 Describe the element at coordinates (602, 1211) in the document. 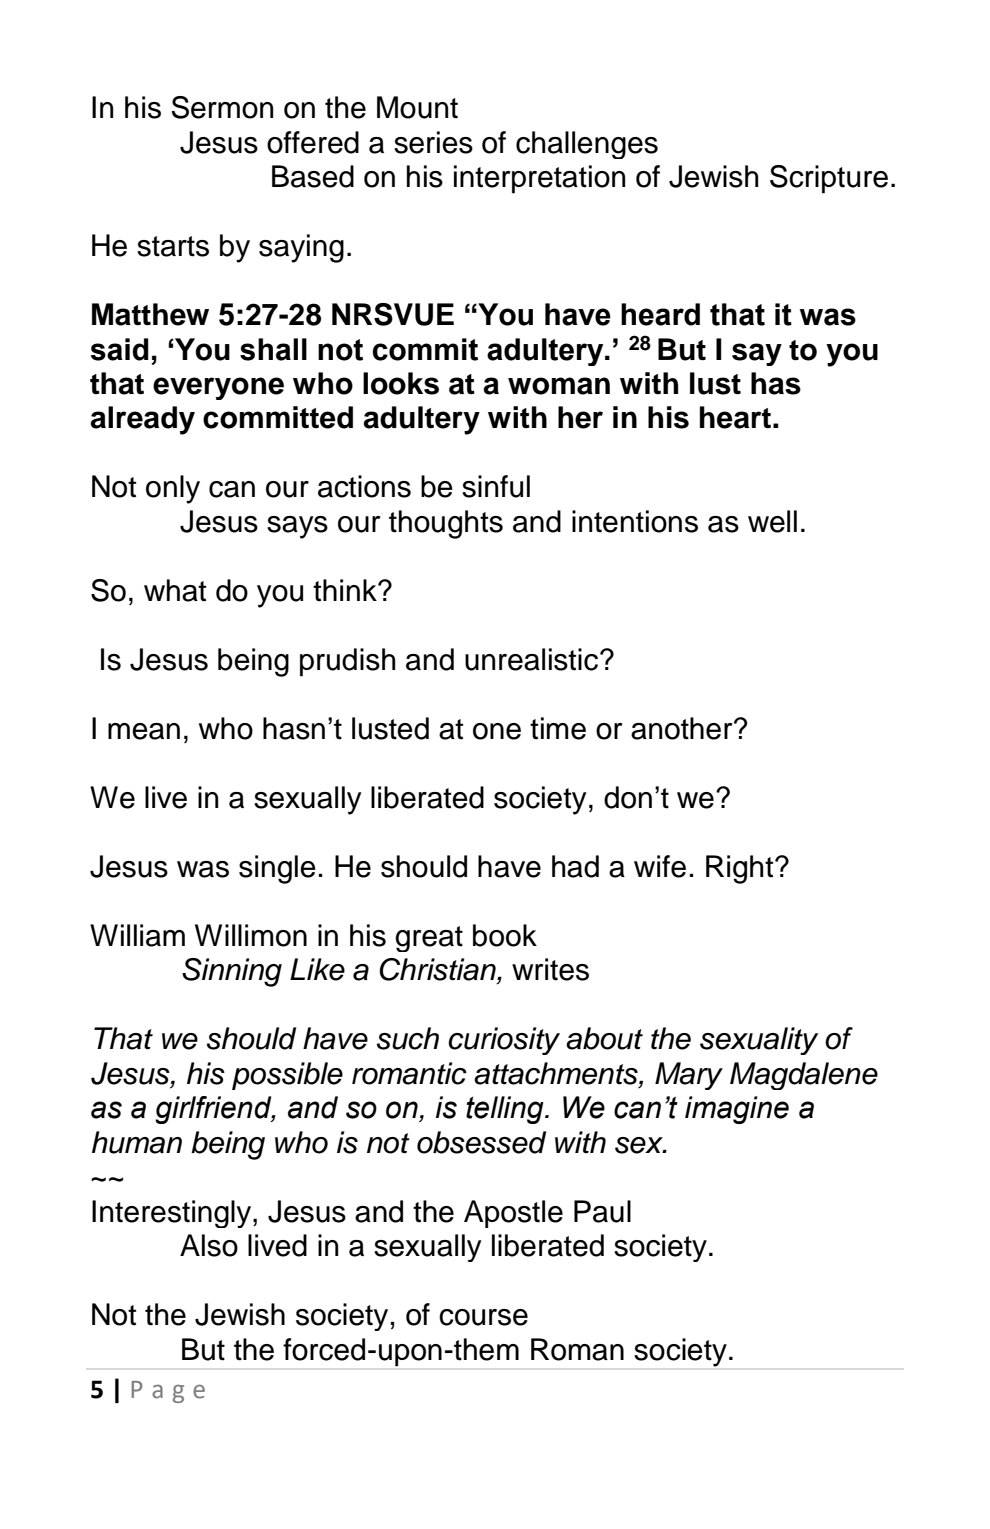

I see `Paul` at that location.
